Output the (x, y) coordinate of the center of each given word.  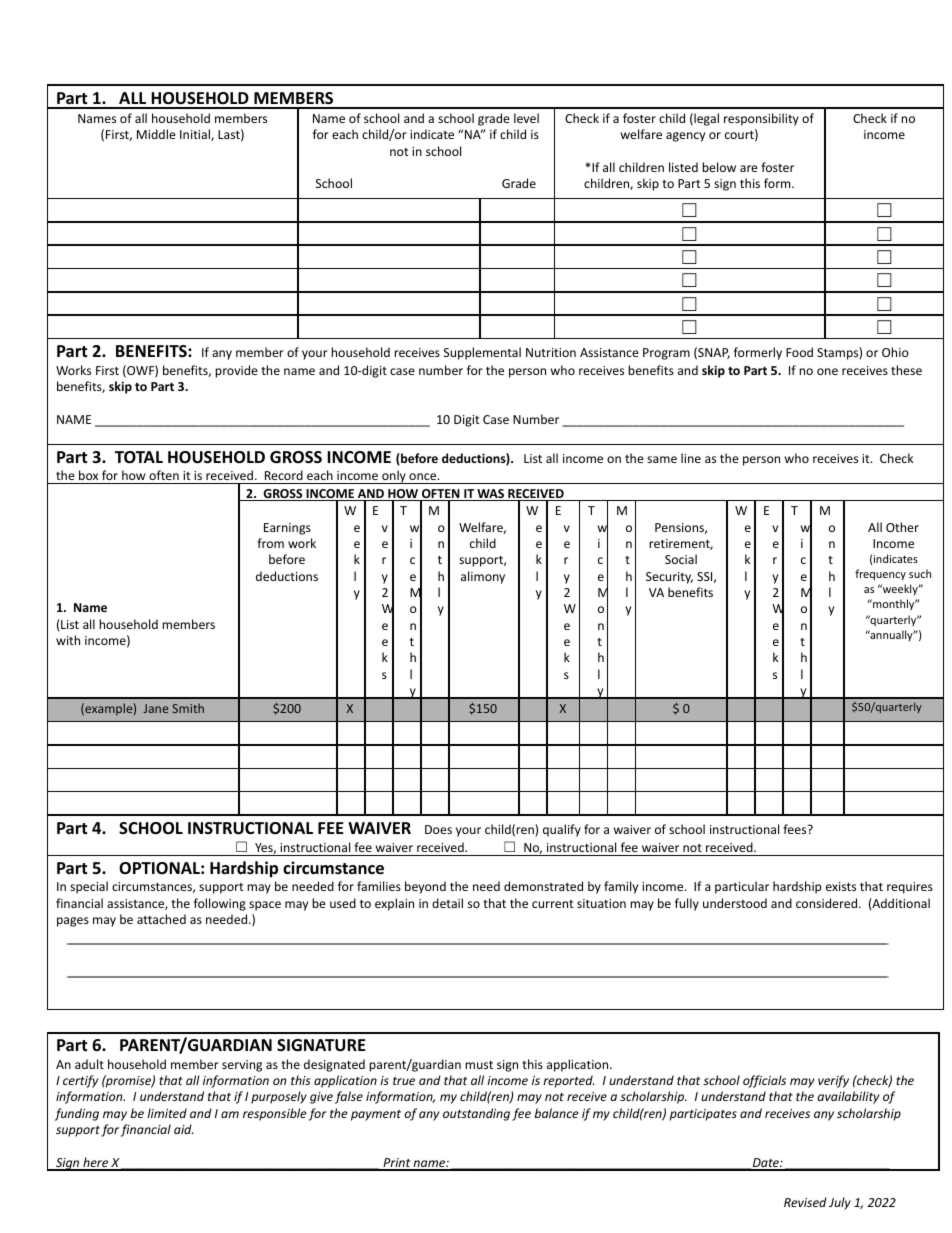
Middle (156, 134)
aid (183, 1129)
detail (447, 903)
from (270, 543)
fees (796, 829)
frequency (880, 574)
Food (799, 352)
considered (828, 903)
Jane (155, 708)
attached (161, 919)
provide (236, 371)
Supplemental (482, 353)
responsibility (761, 119)
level (526, 118)
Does (438, 829)
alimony (483, 577)
